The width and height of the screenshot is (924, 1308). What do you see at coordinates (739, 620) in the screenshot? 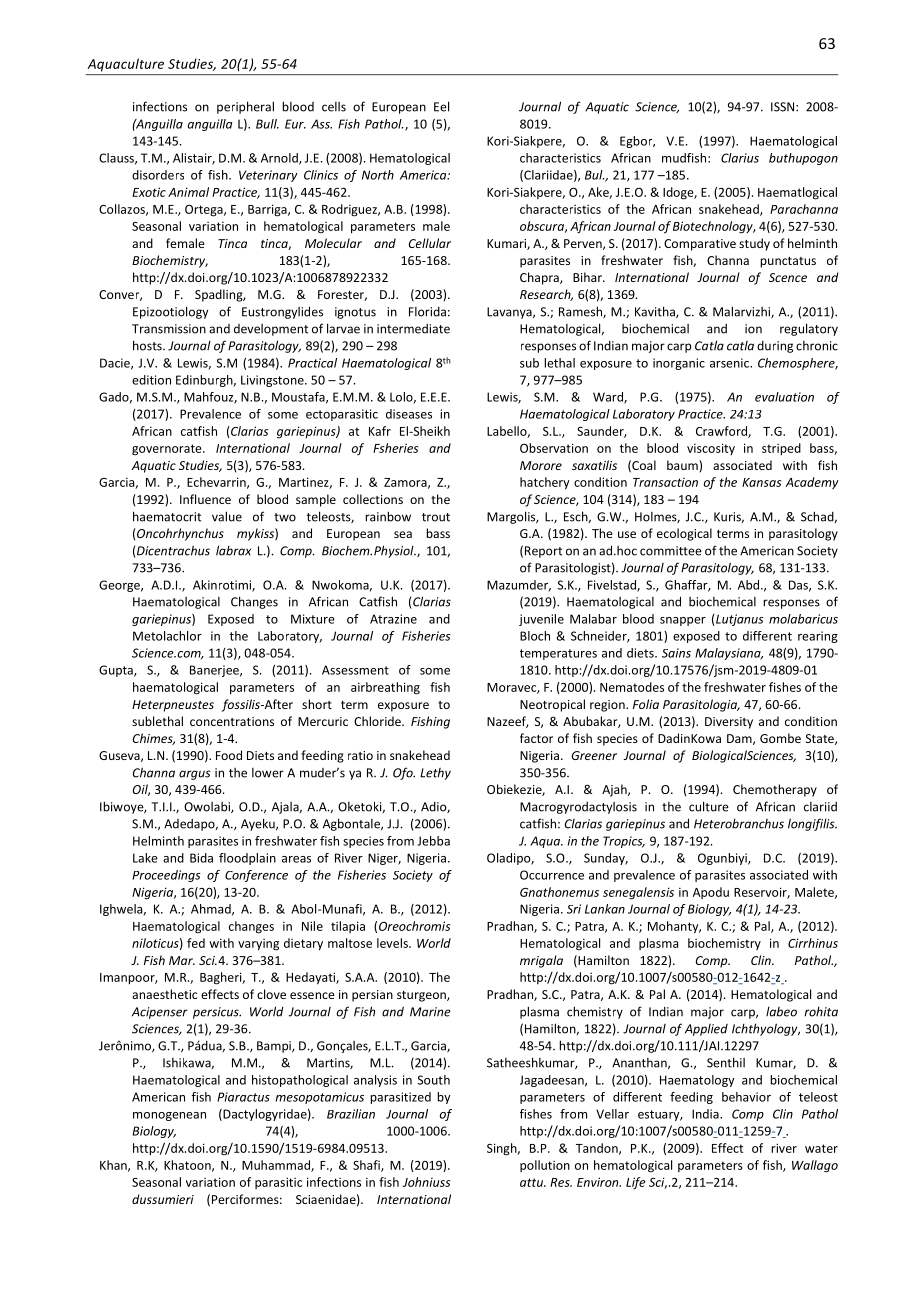
I see `Lutjanus` at bounding box center [739, 620].
